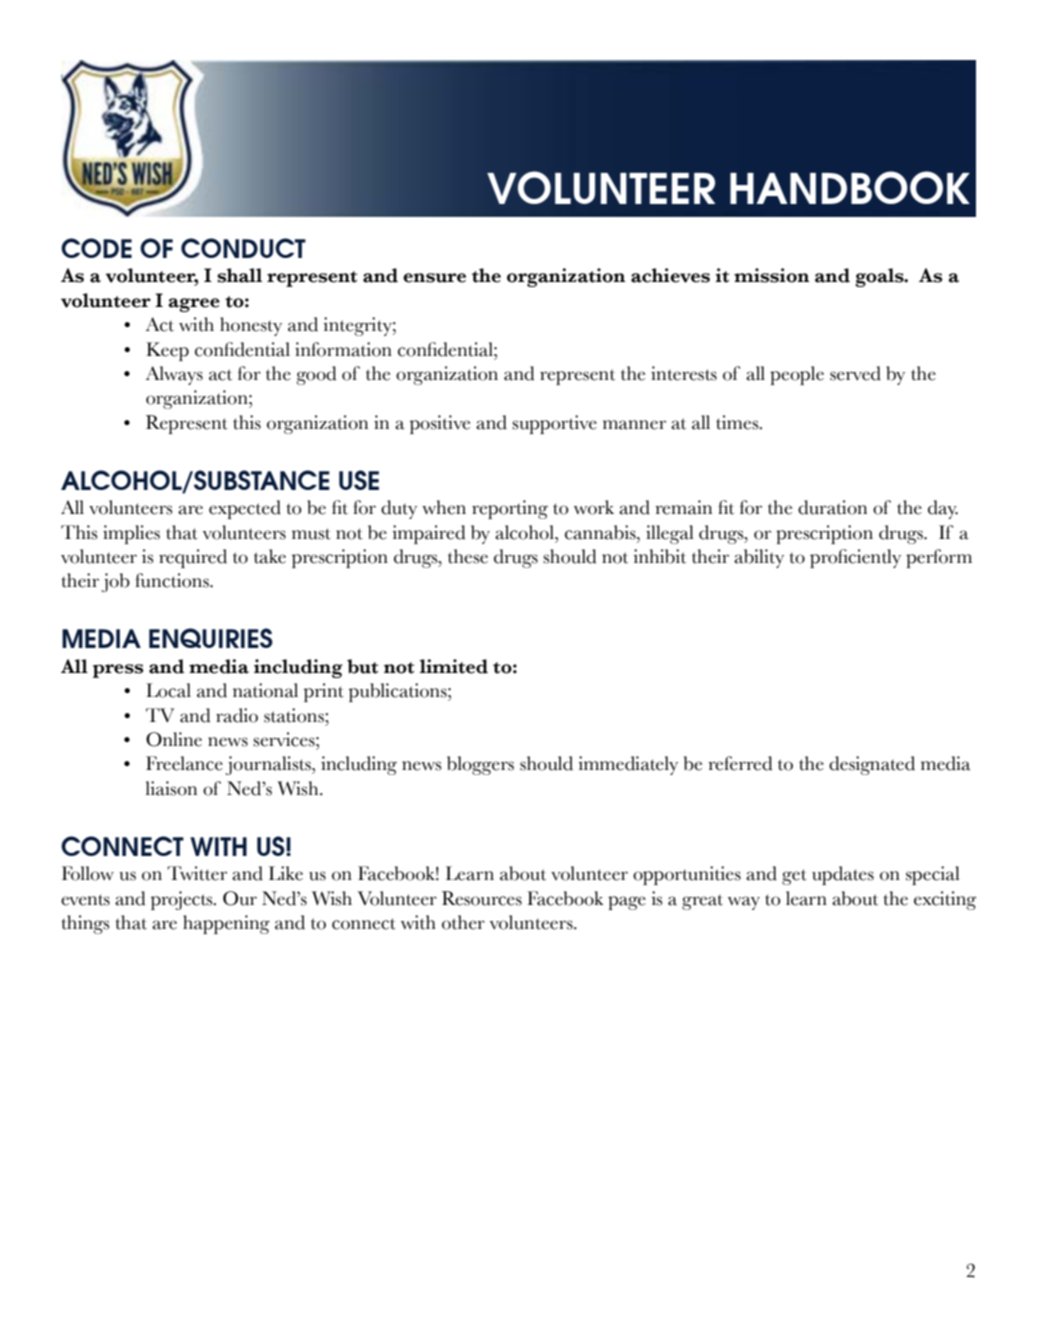 The image size is (1037, 1342). I want to click on these, so click(468, 556).
